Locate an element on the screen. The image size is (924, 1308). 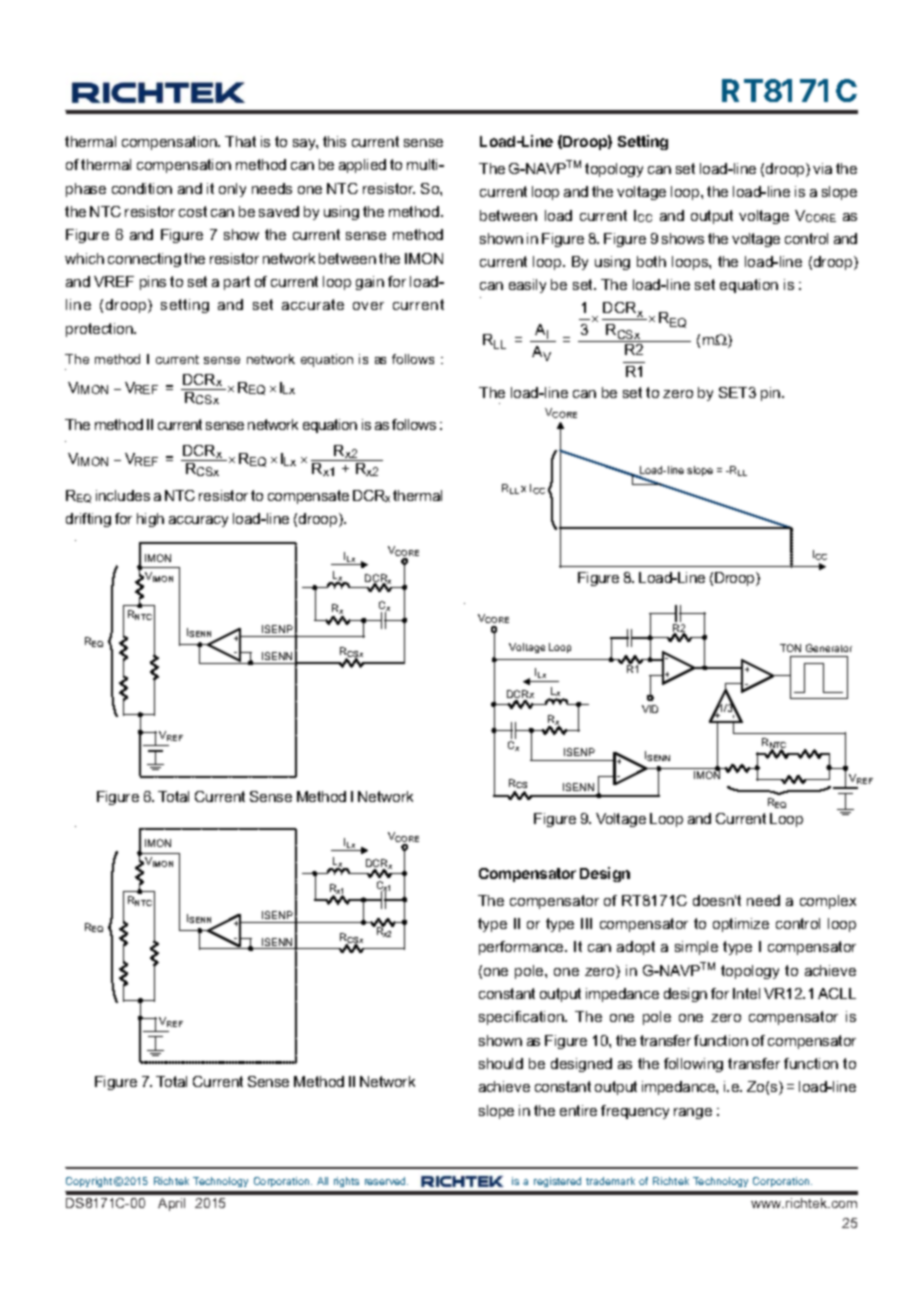
cost is located at coordinates (193, 211).
